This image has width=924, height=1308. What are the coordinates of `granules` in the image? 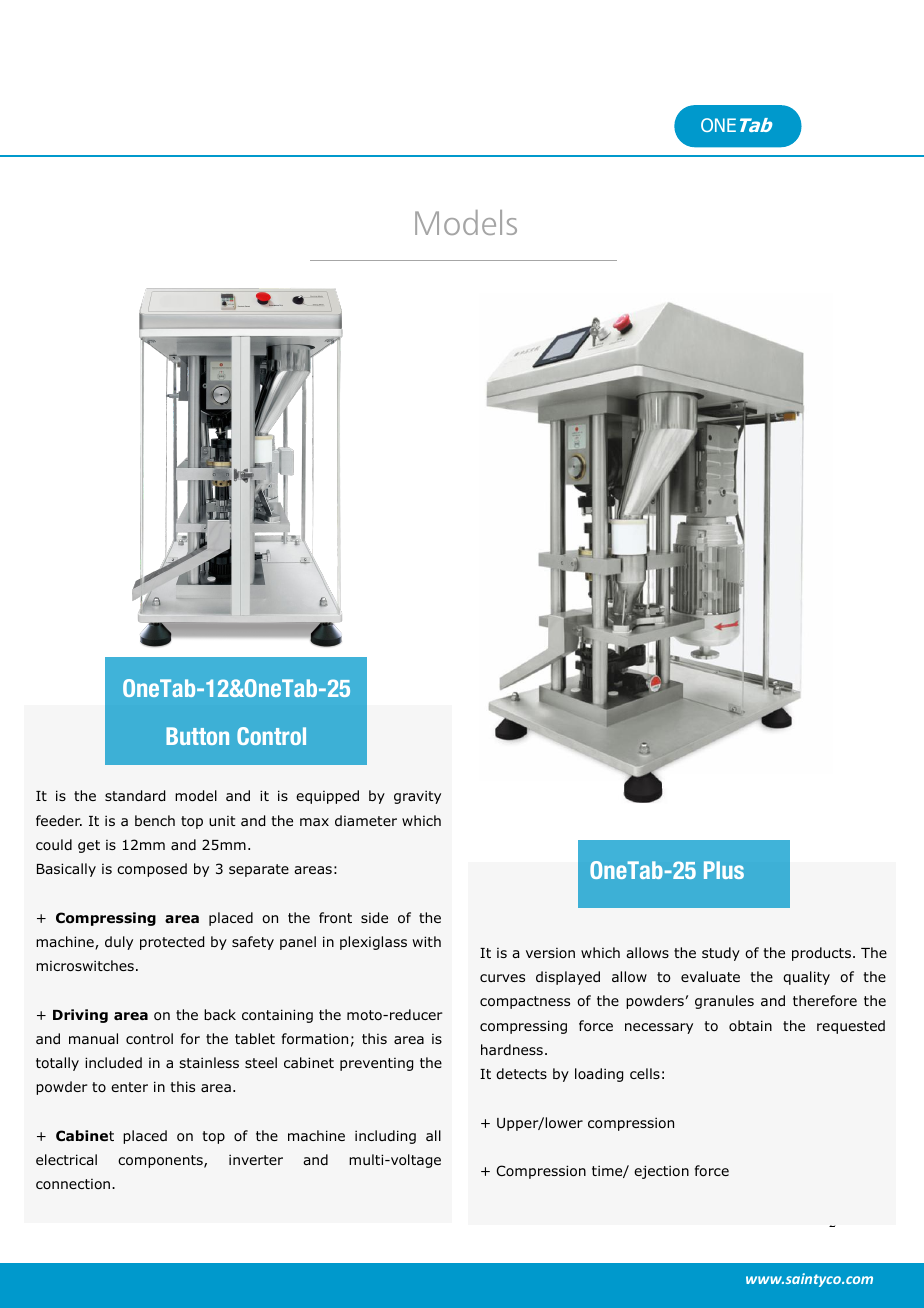 It's located at (724, 1002).
